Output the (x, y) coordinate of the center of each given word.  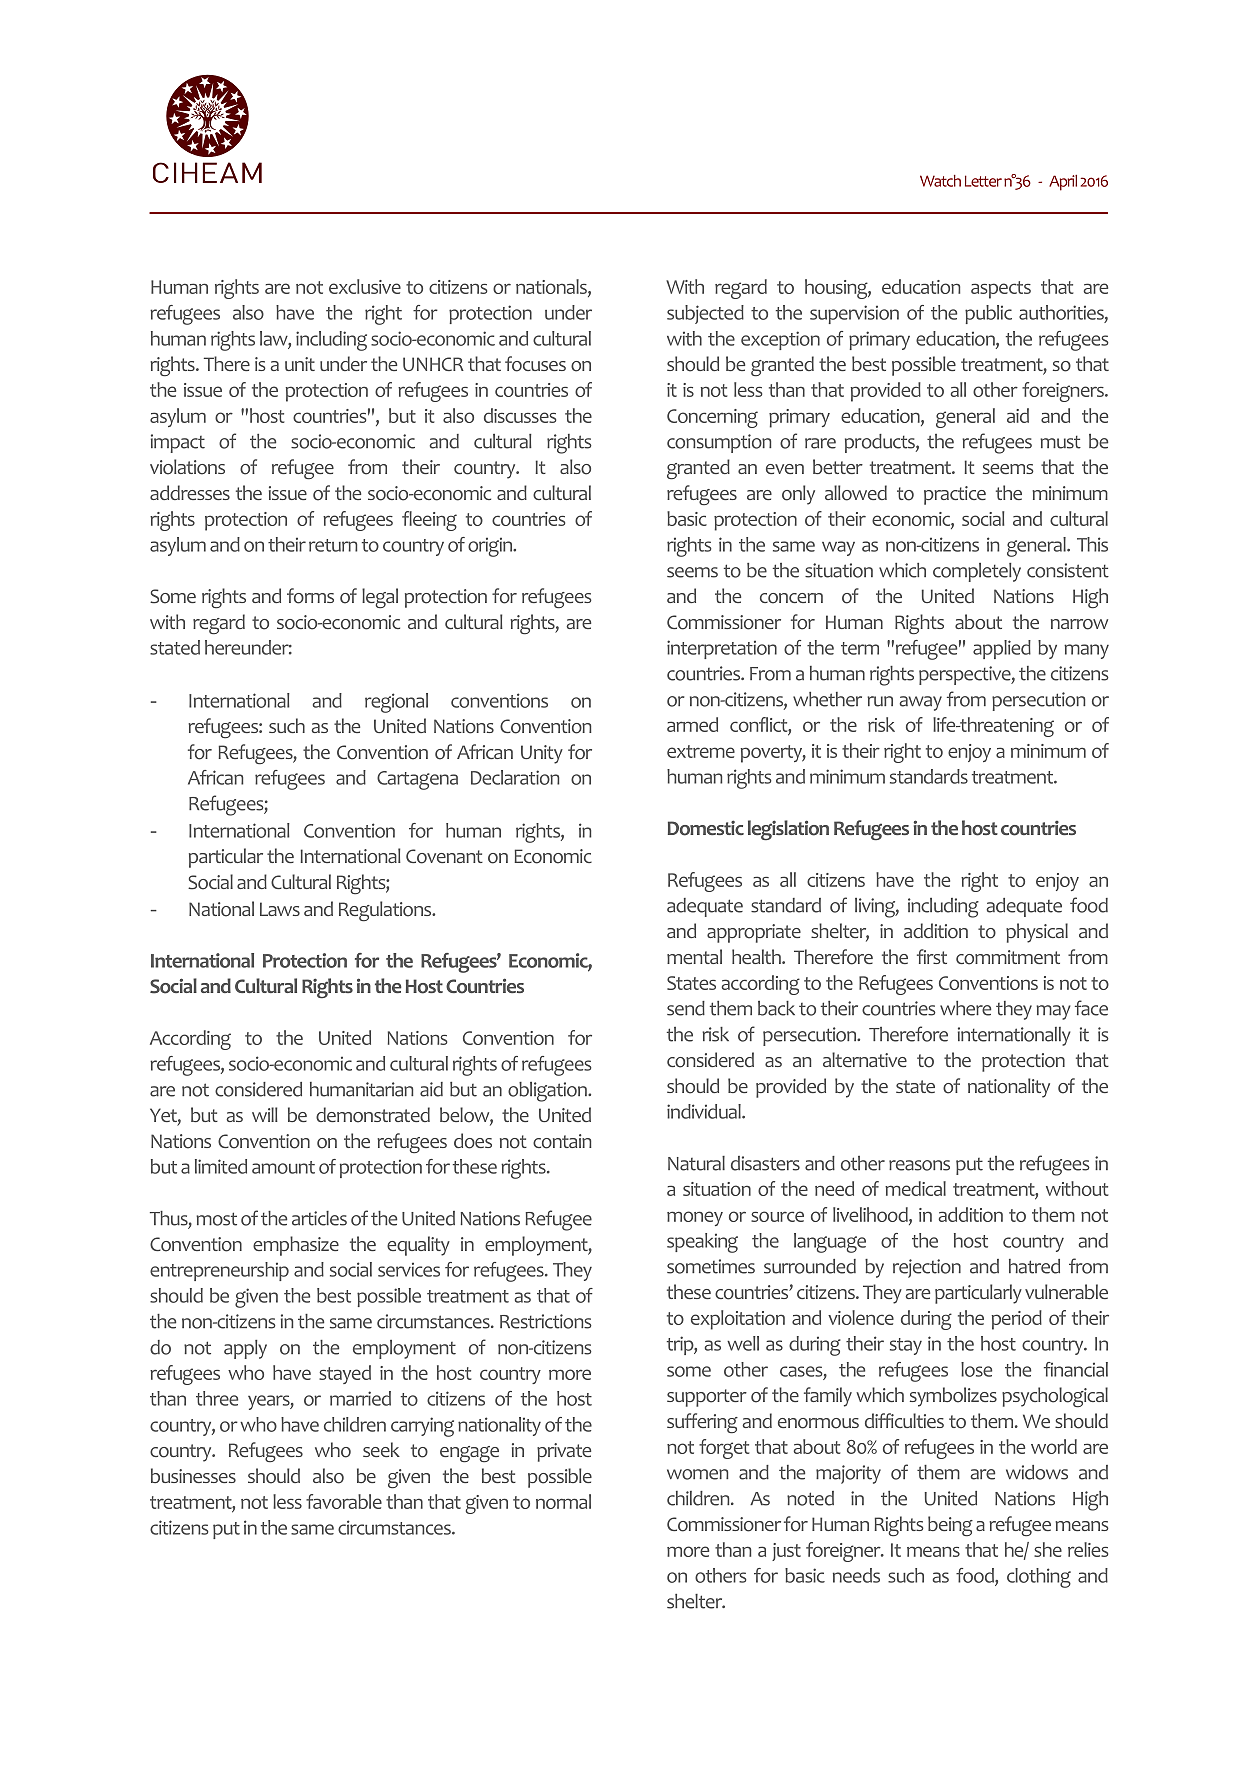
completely (977, 572)
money (695, 1218)
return (333, 545)
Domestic (706, 828)
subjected (705, 314)
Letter (983, 181)
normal (563, 1501)
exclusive (365, 286)
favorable (344, 1501)
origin (491, 547)
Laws (280, 909)
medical (915, 1188)
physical (1037, 933)
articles (319, 1218)
